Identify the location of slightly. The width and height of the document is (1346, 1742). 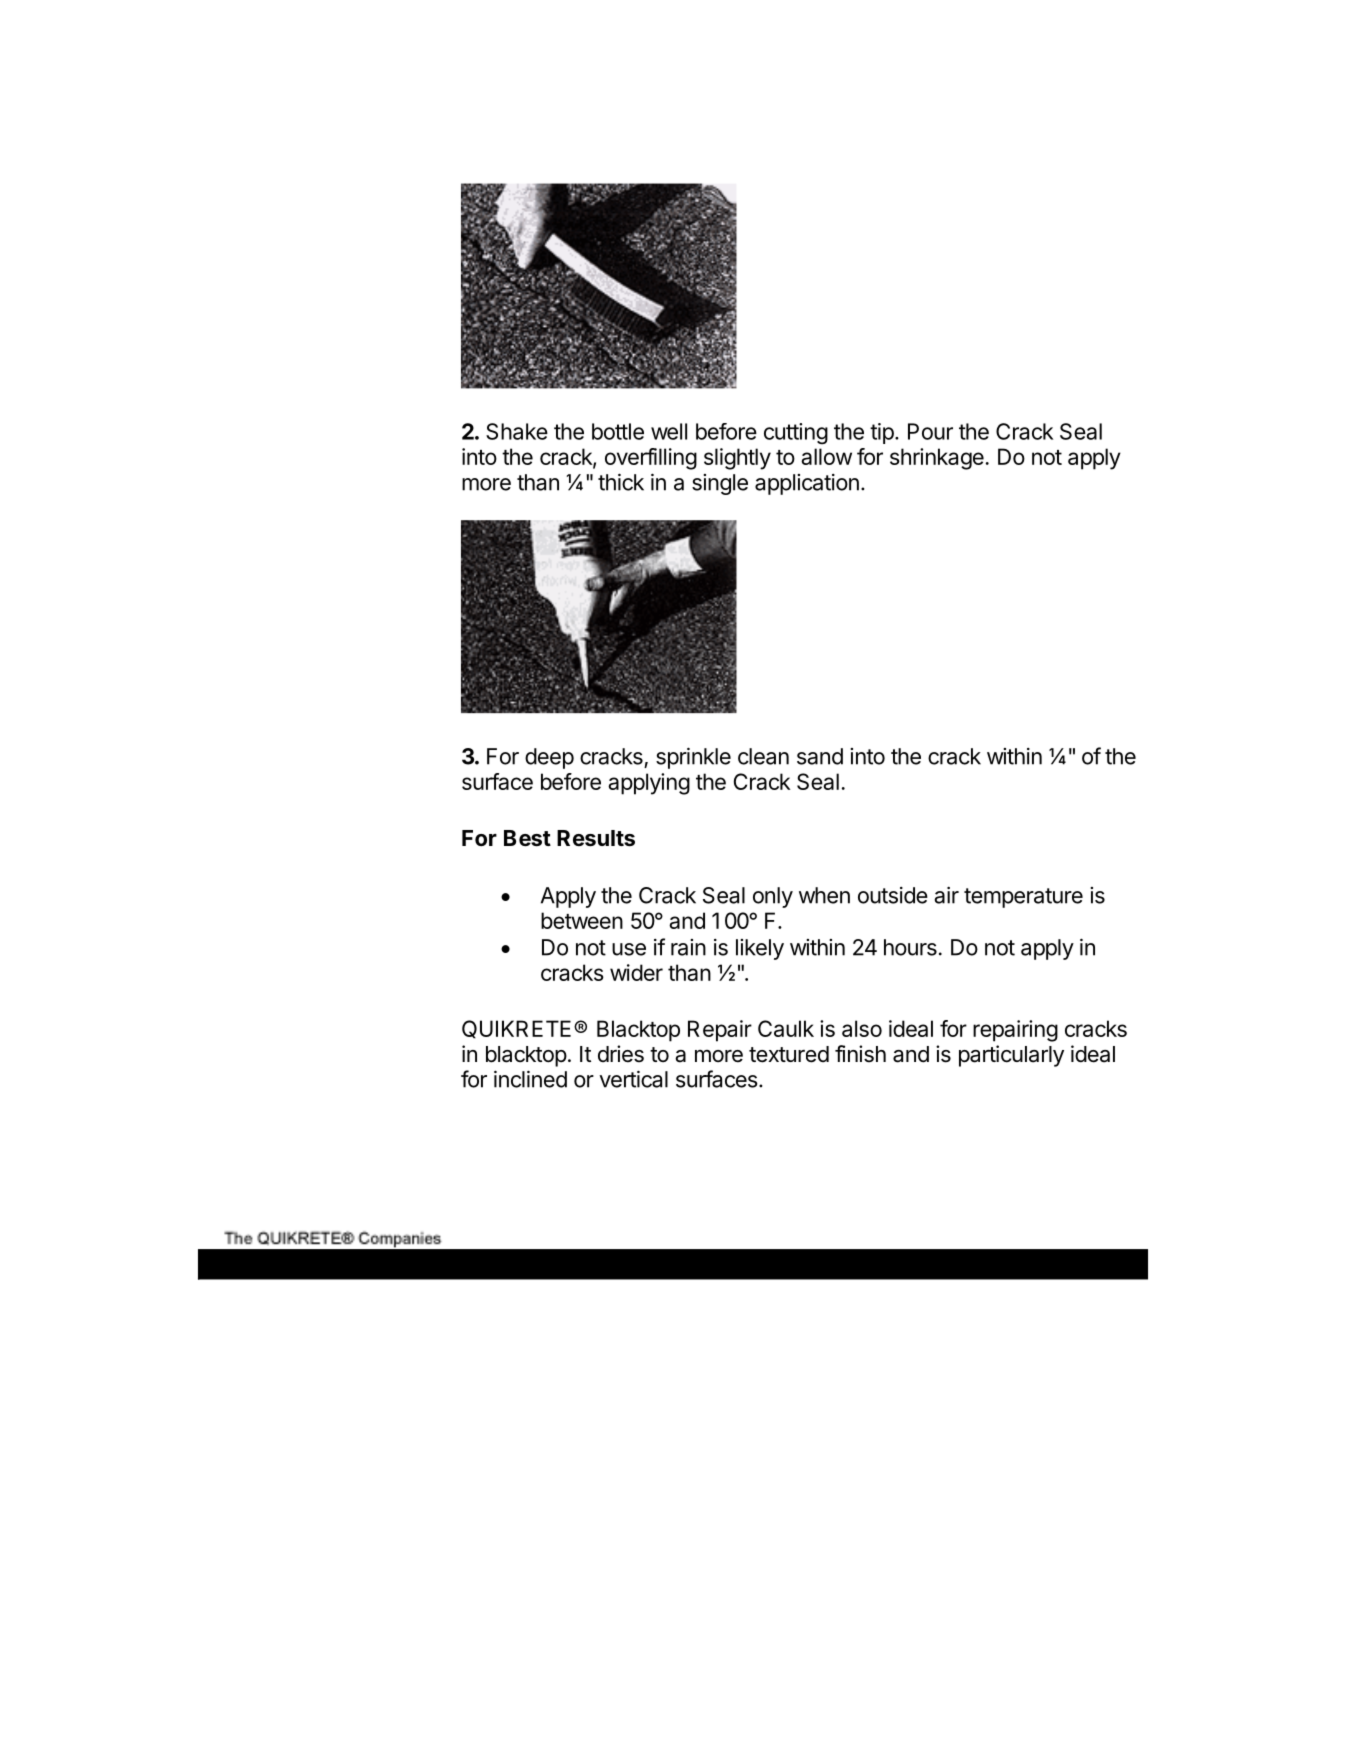
(737, 459).
